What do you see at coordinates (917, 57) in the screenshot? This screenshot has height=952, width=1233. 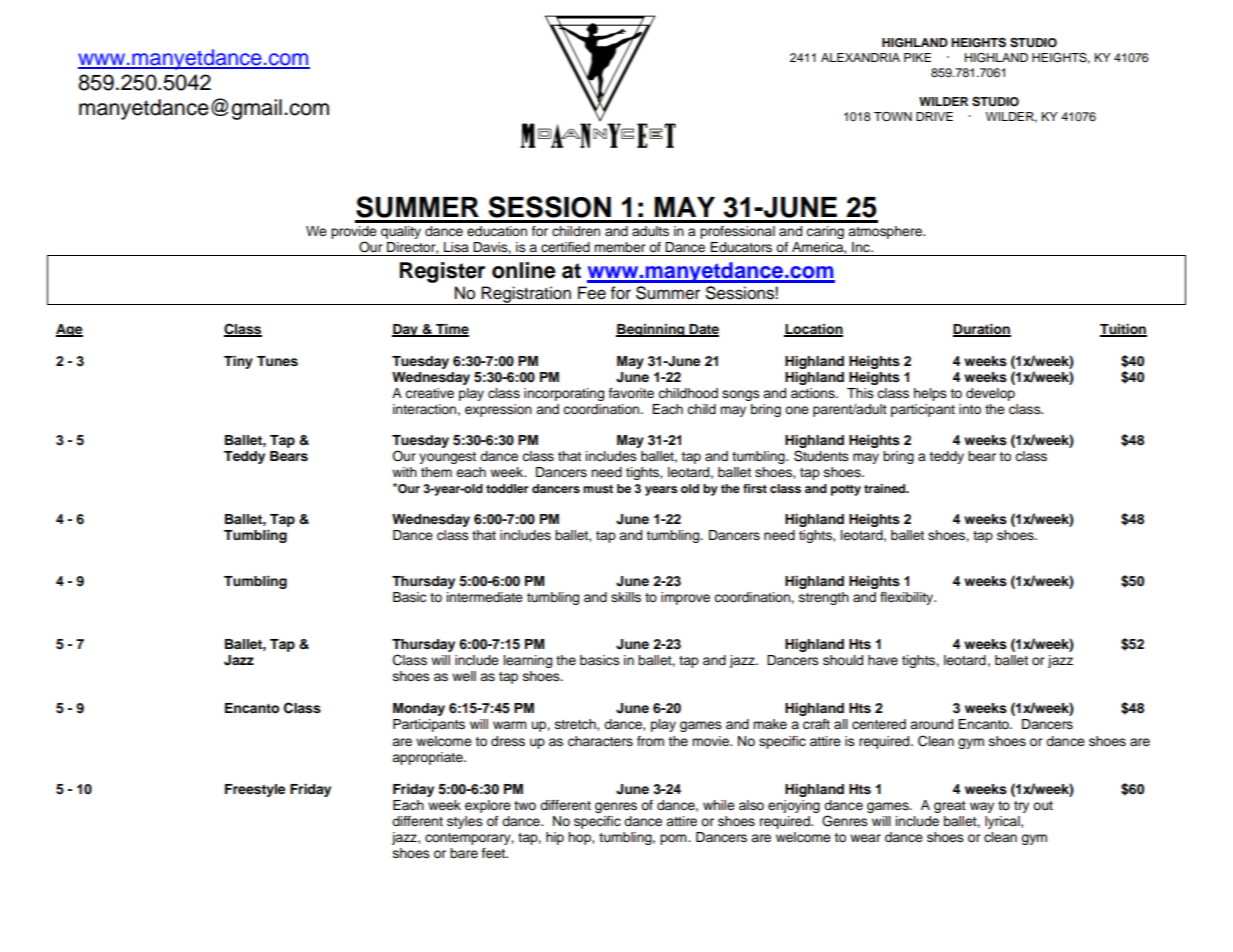 I see `PIKE` at bounding box center [917, 57].
